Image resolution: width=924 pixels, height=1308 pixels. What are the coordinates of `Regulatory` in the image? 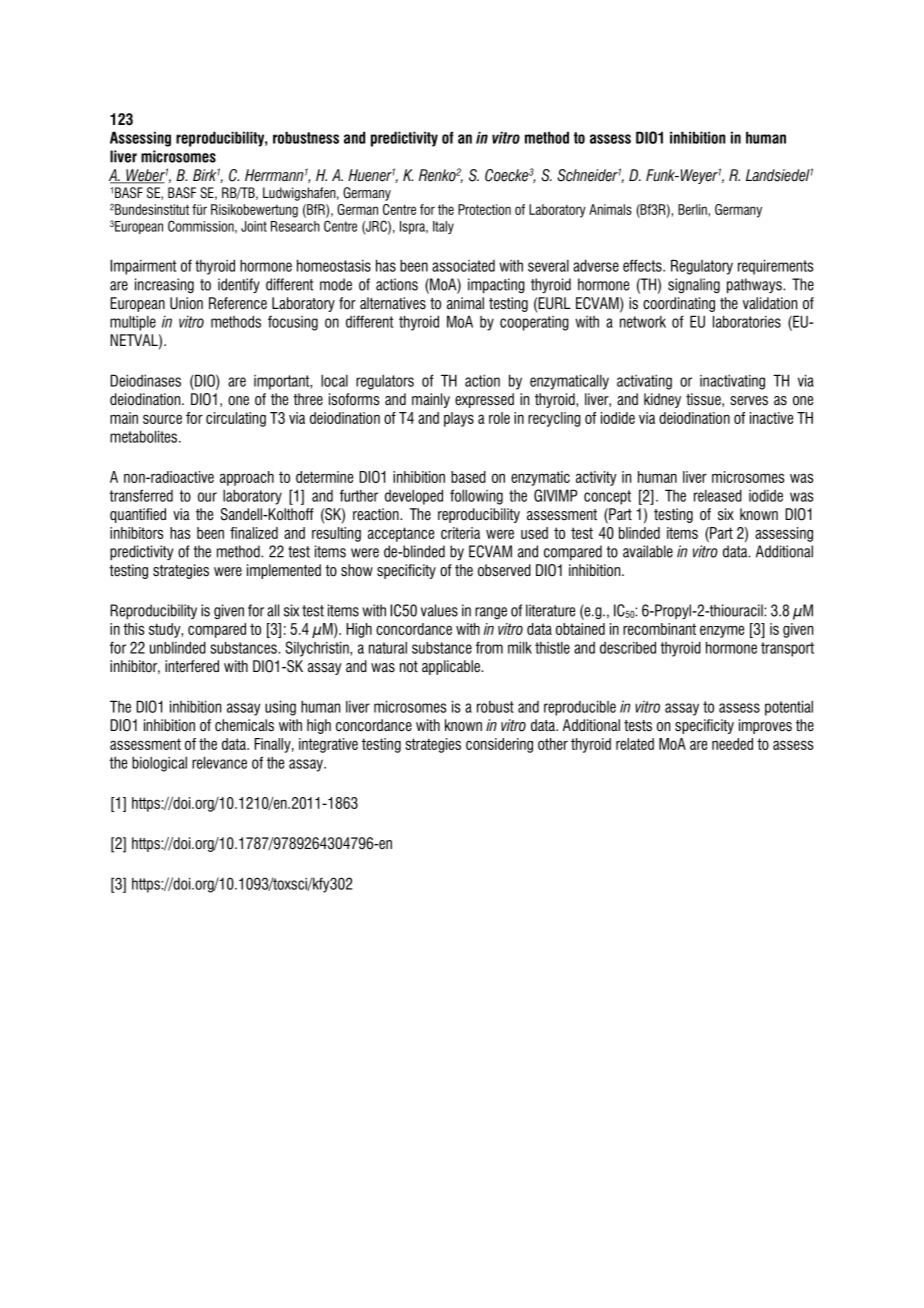 It's located at (702, 267).
